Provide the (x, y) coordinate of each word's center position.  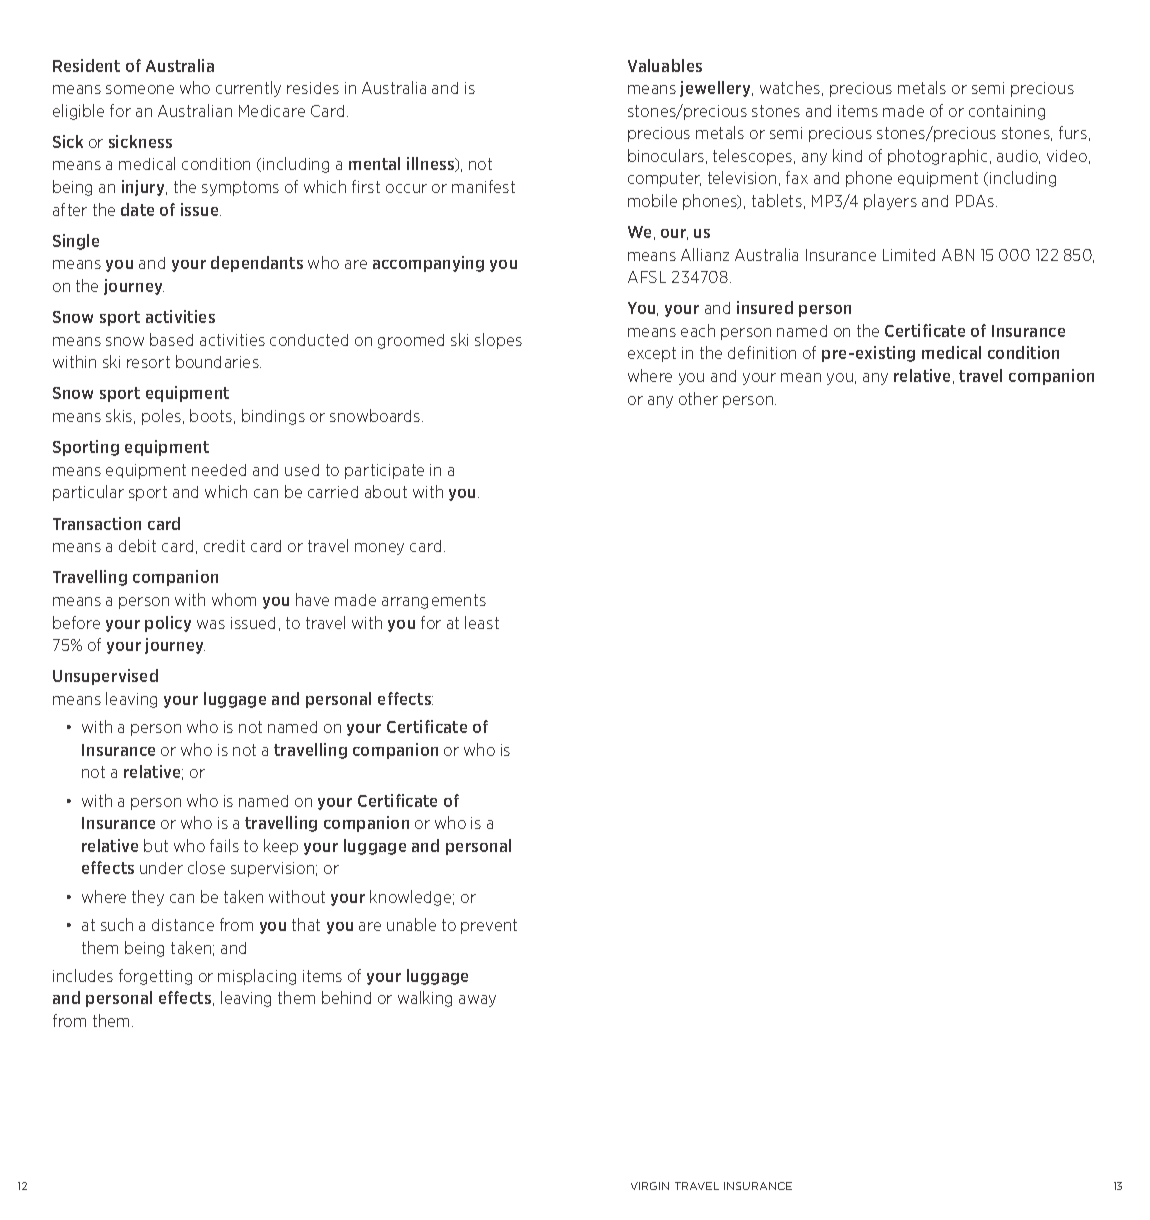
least (482, 622)
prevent (489, 926)
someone (140, 89)
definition (762, 352)
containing (1007, 112)
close (206, 867)
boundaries (218, 361)
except (652, 354)
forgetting (155, 977)
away (477, 1001)
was (211, 624)
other (698, 398)
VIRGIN (650, 1186)
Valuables (665, 65)
